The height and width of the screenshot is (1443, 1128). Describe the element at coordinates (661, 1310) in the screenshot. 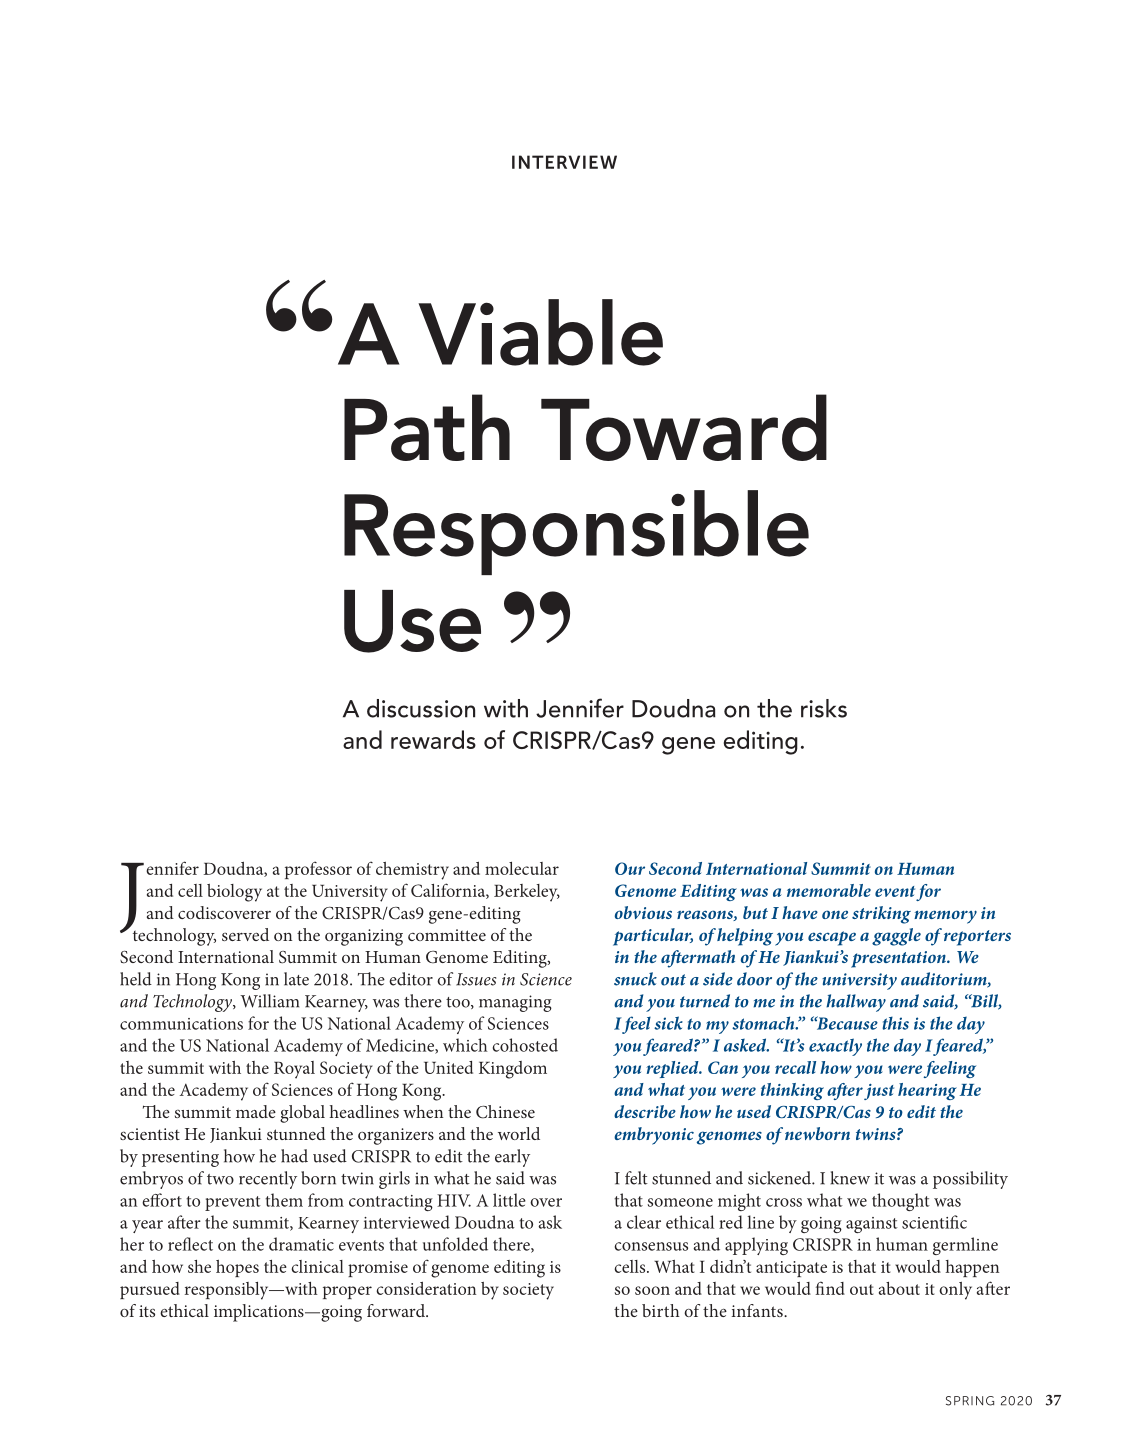

I see `birth` at that location.
